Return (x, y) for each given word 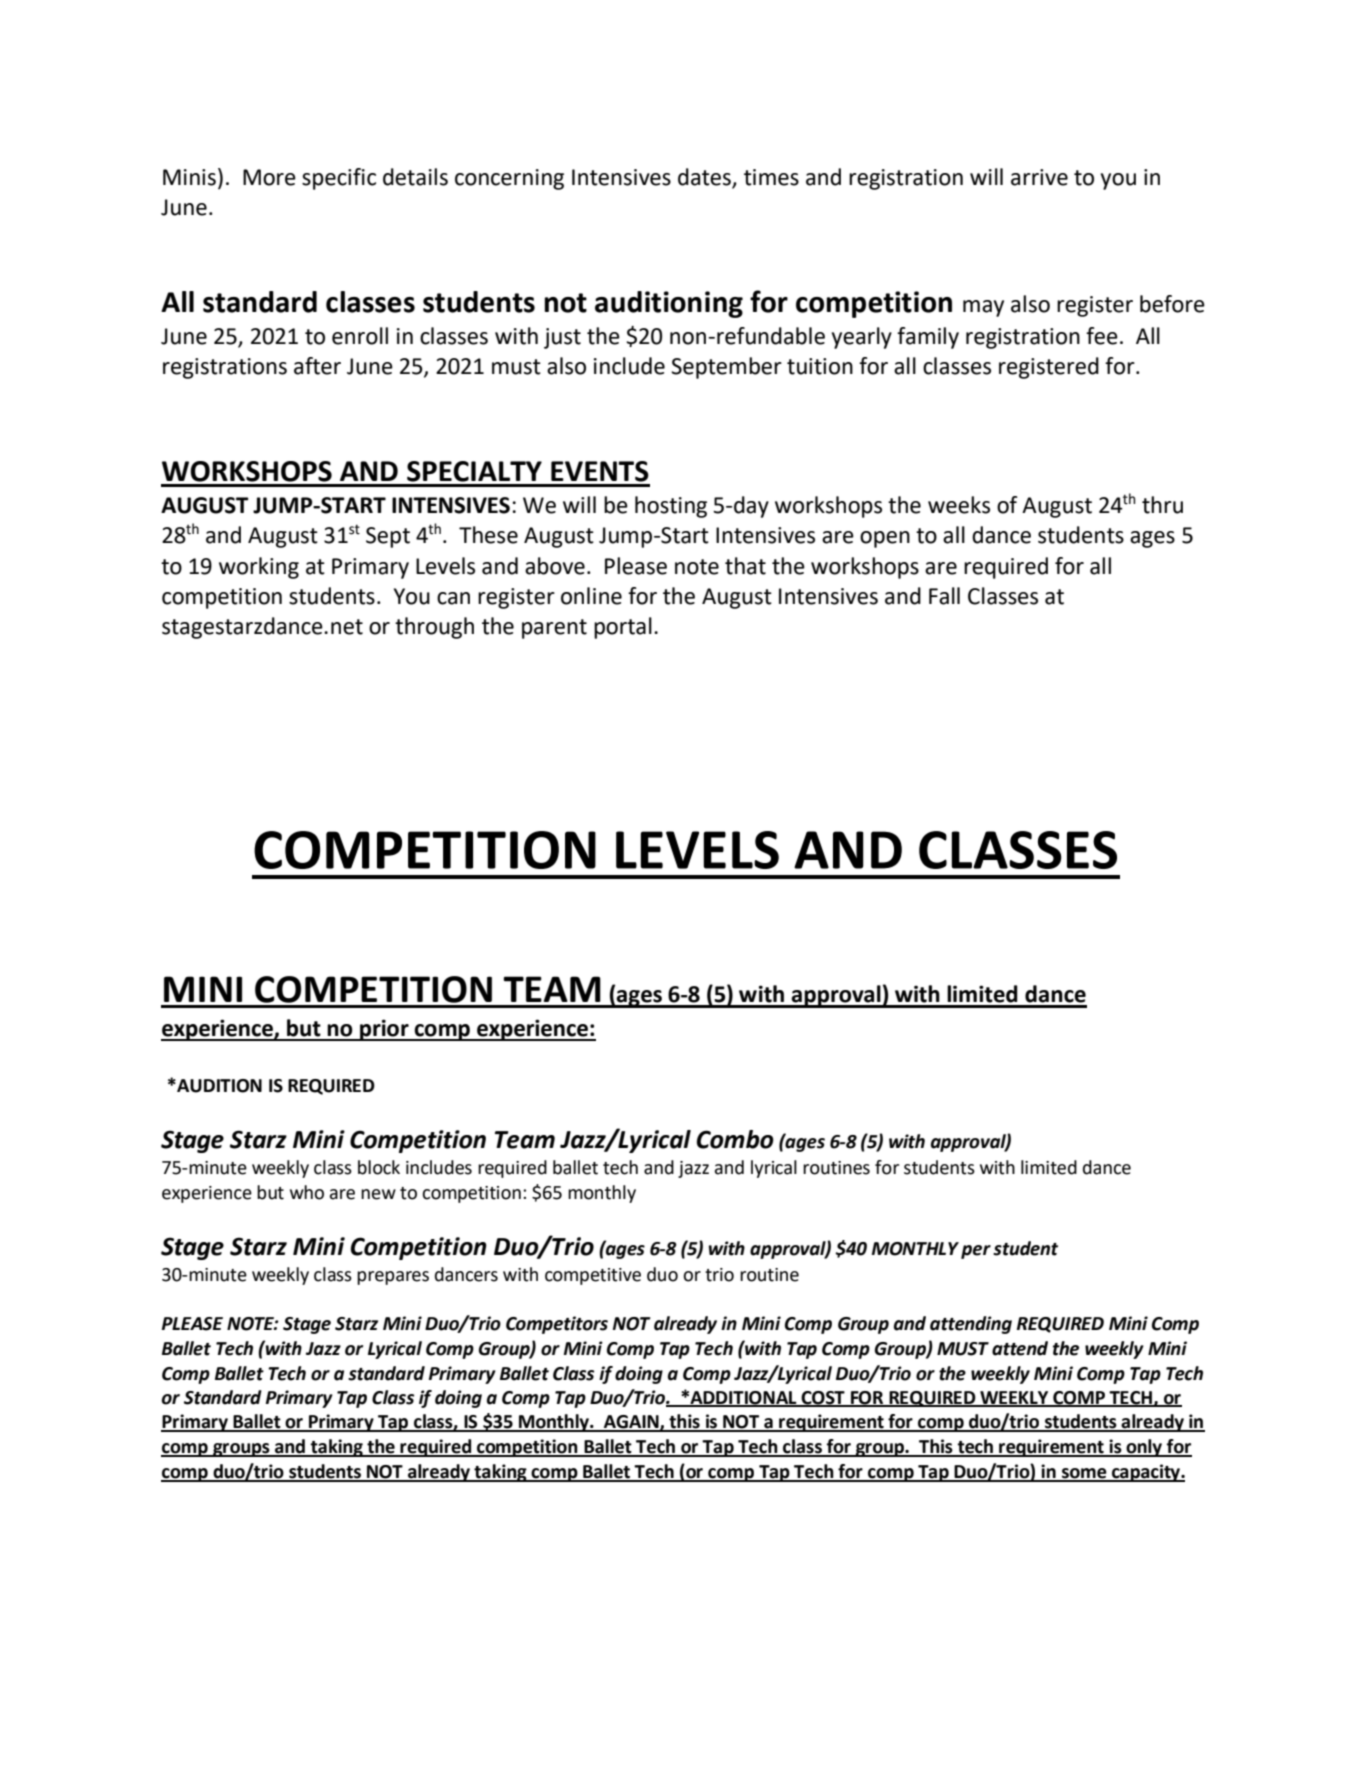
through (434, 628)
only (1144, 1448)
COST (823, 1398)
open (885, 539)
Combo (735, 1139)
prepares (393, 1278)
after (317, 366)
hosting (671, 507)
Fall (944, 596)
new (378, 1194)
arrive (1039, 177)
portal (623, 628)
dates (705, 178)
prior (384, 1030)
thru (1162, 505)
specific (339, 179)
